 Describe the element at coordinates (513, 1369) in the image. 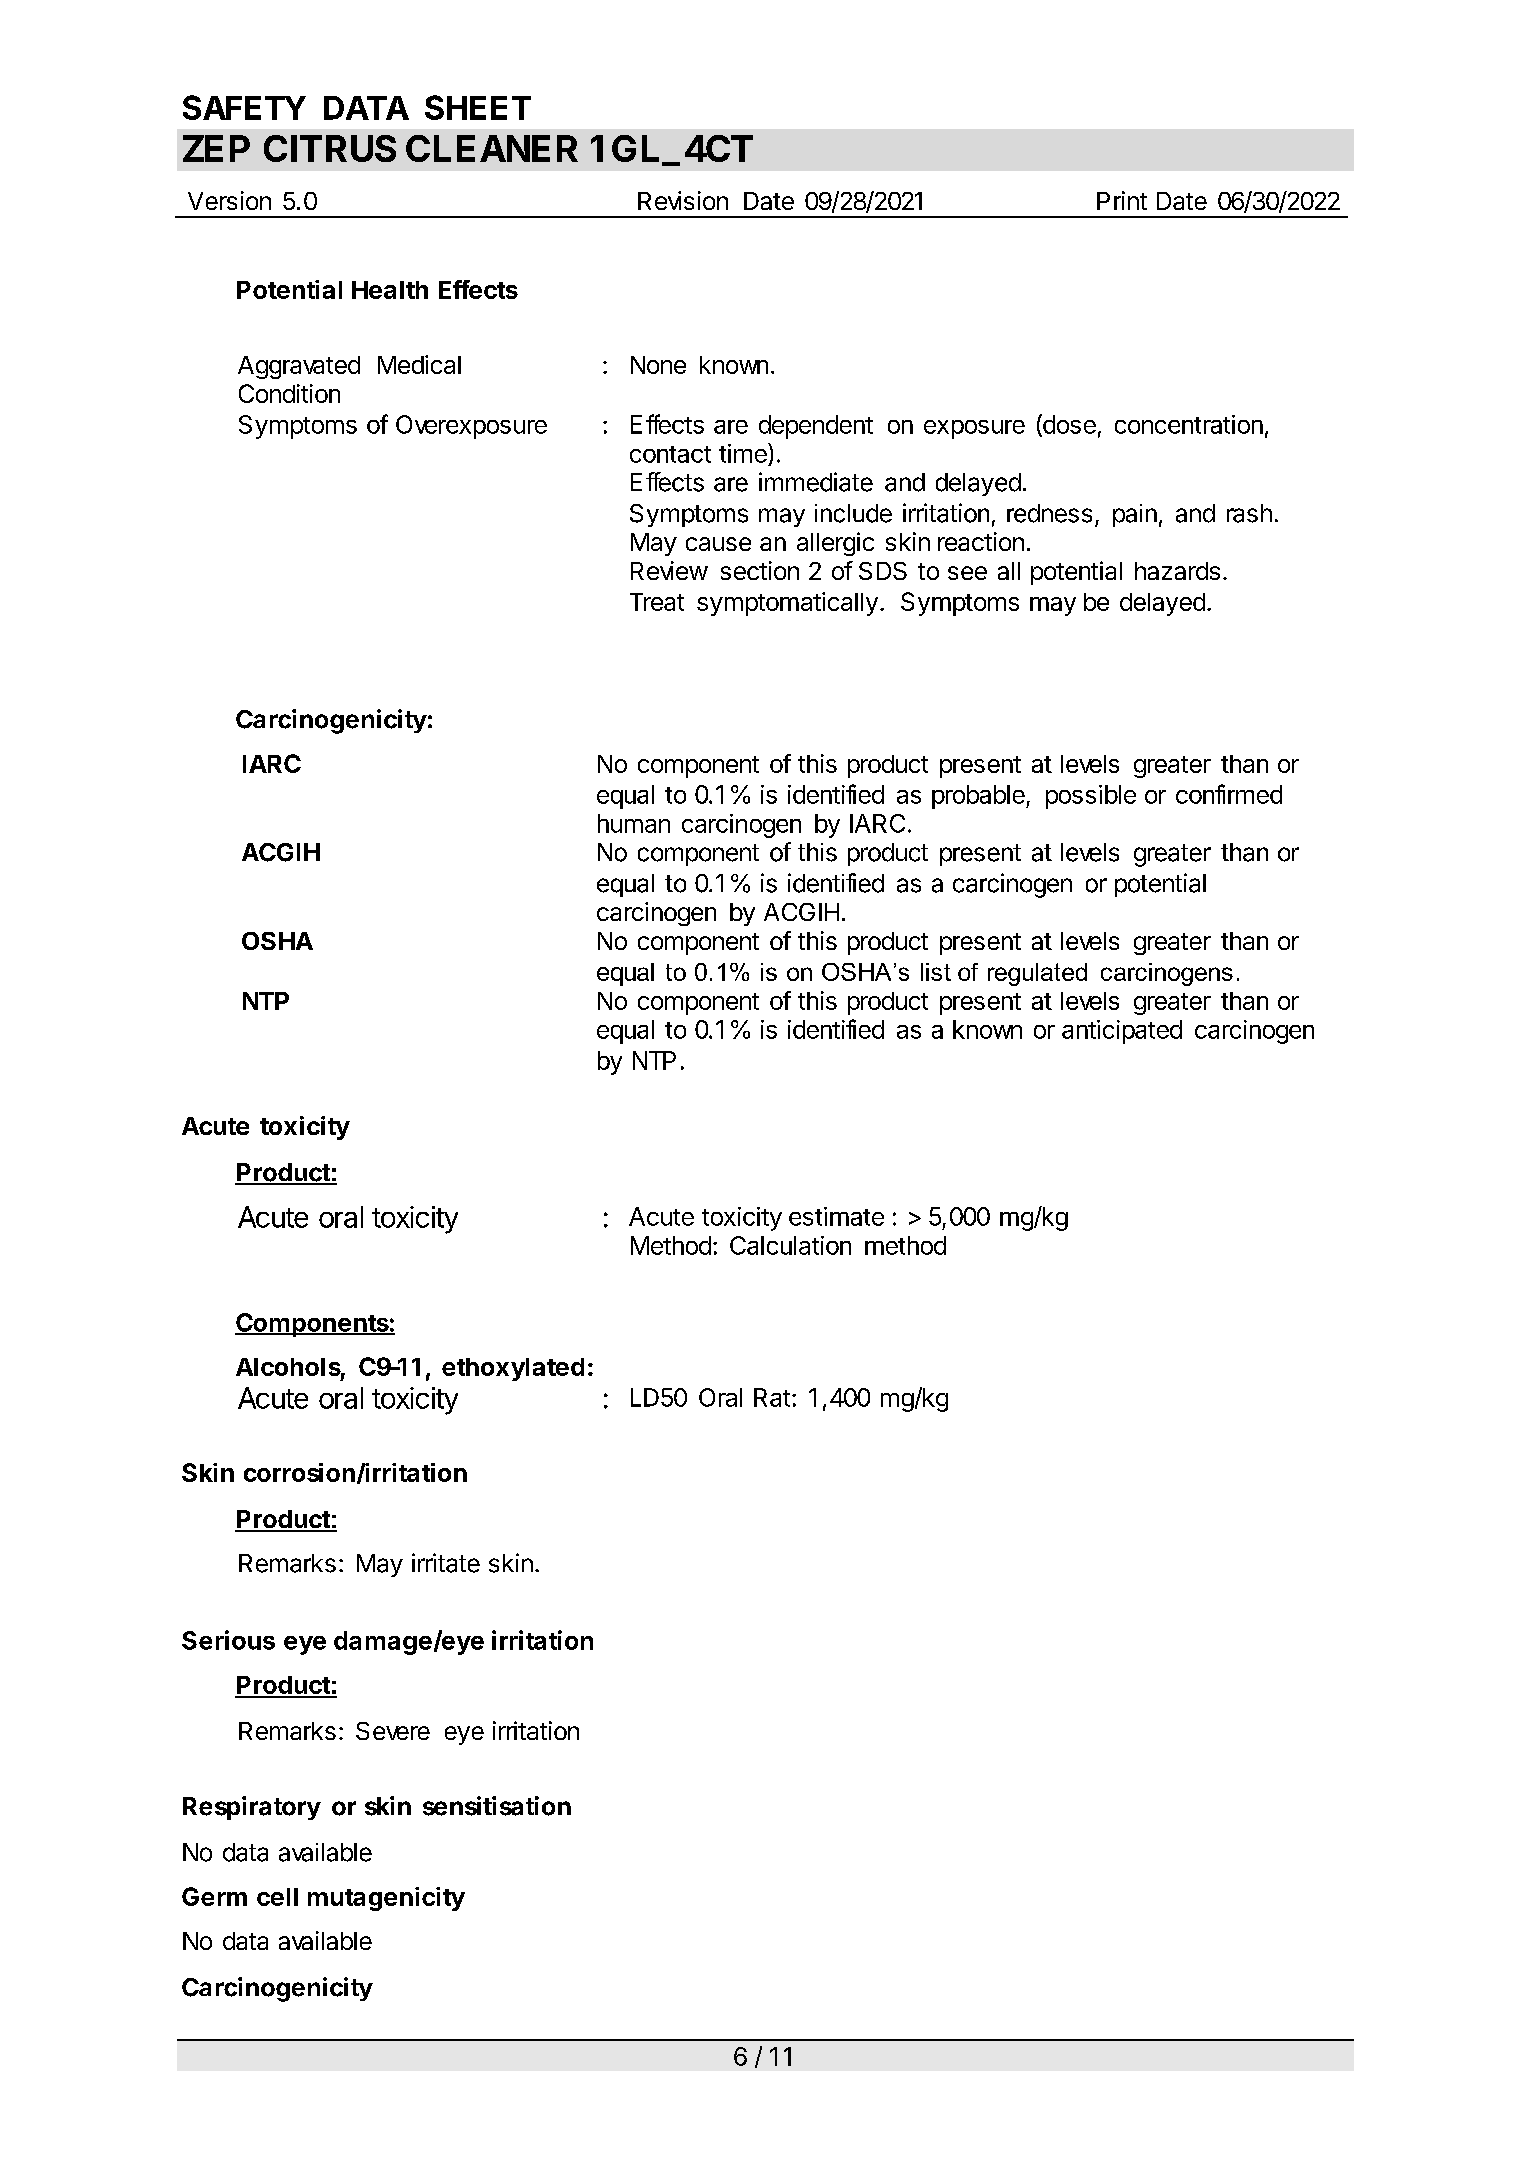

I see `ethoxylated` at that location.
